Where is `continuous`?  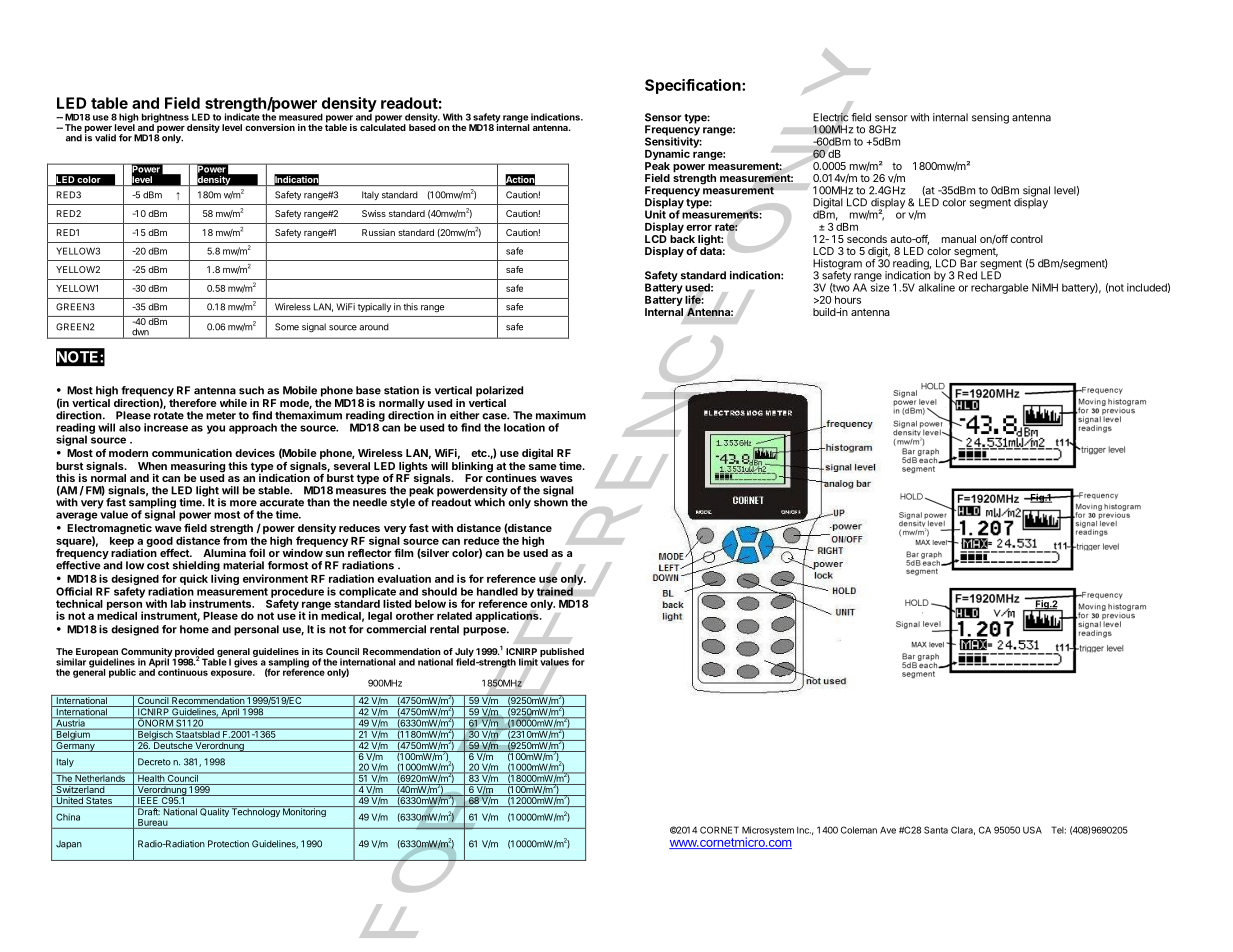
continuous is located at coordinates (182, 671).
